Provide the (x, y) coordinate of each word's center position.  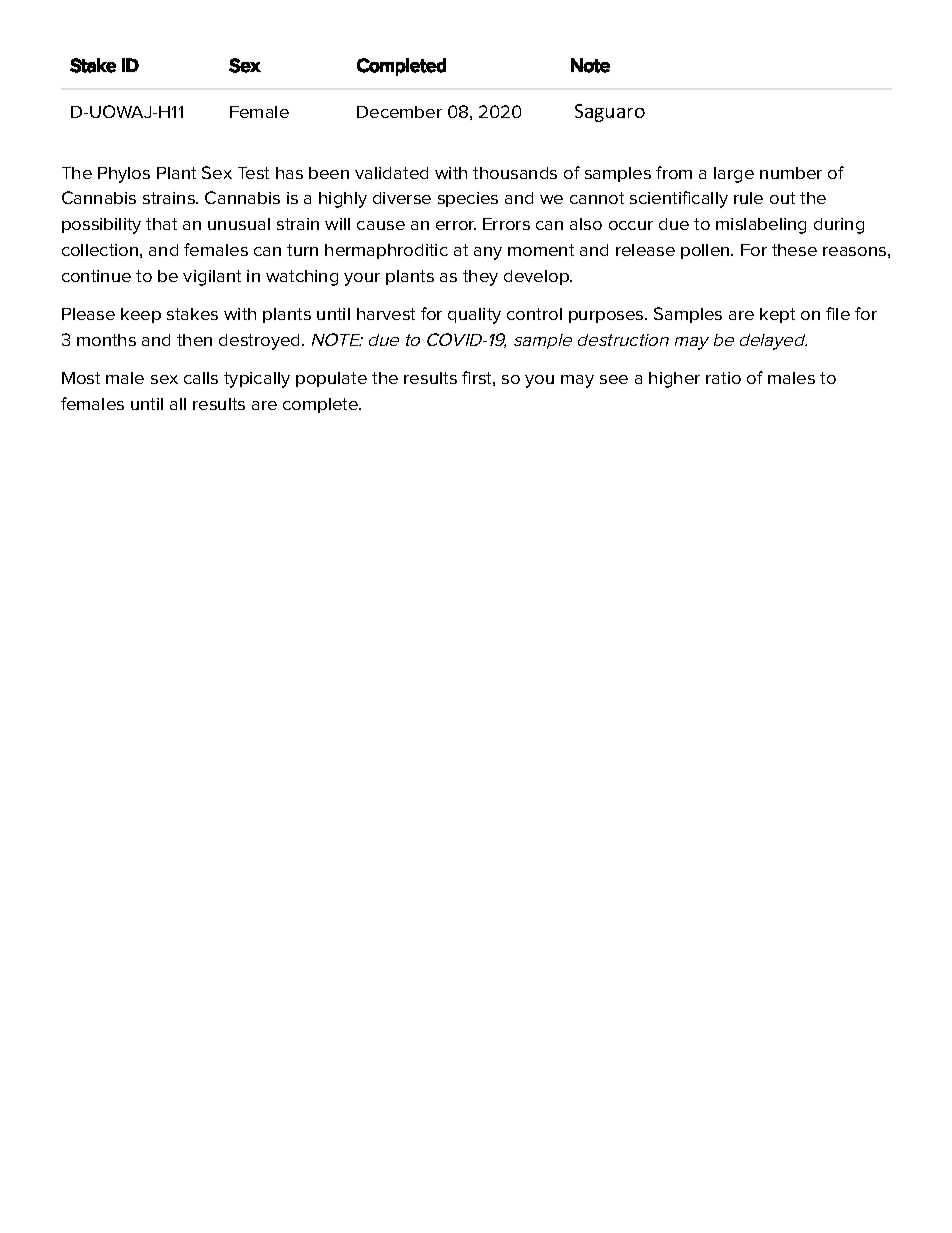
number (791, 173)
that (161, 224)
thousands (515, 173)
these (794, 250)
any (488, 253)
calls (201, 378)
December (399, 112)
